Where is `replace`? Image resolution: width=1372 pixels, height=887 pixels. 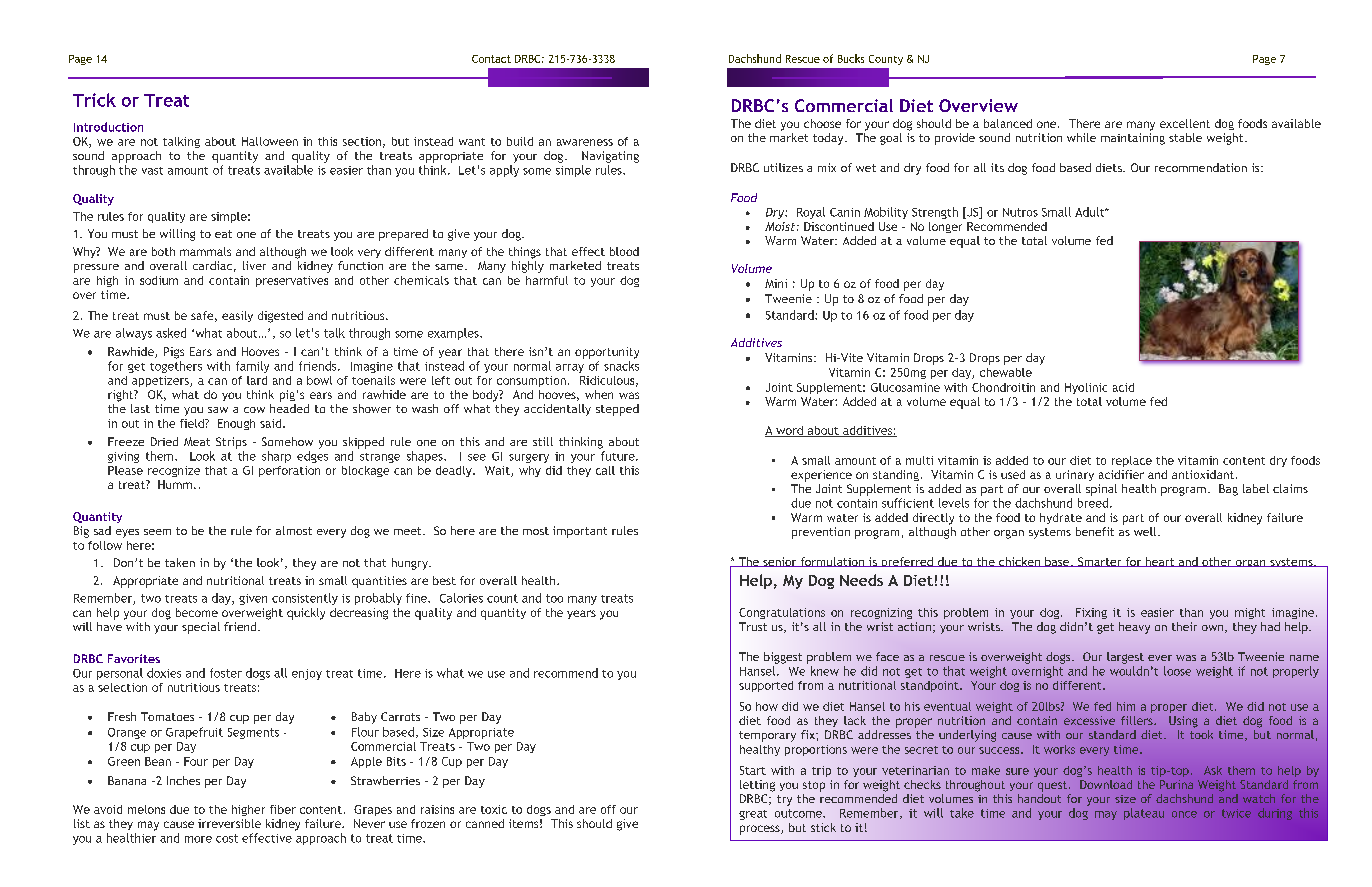 replace is located at coordinates (1132, 461).
